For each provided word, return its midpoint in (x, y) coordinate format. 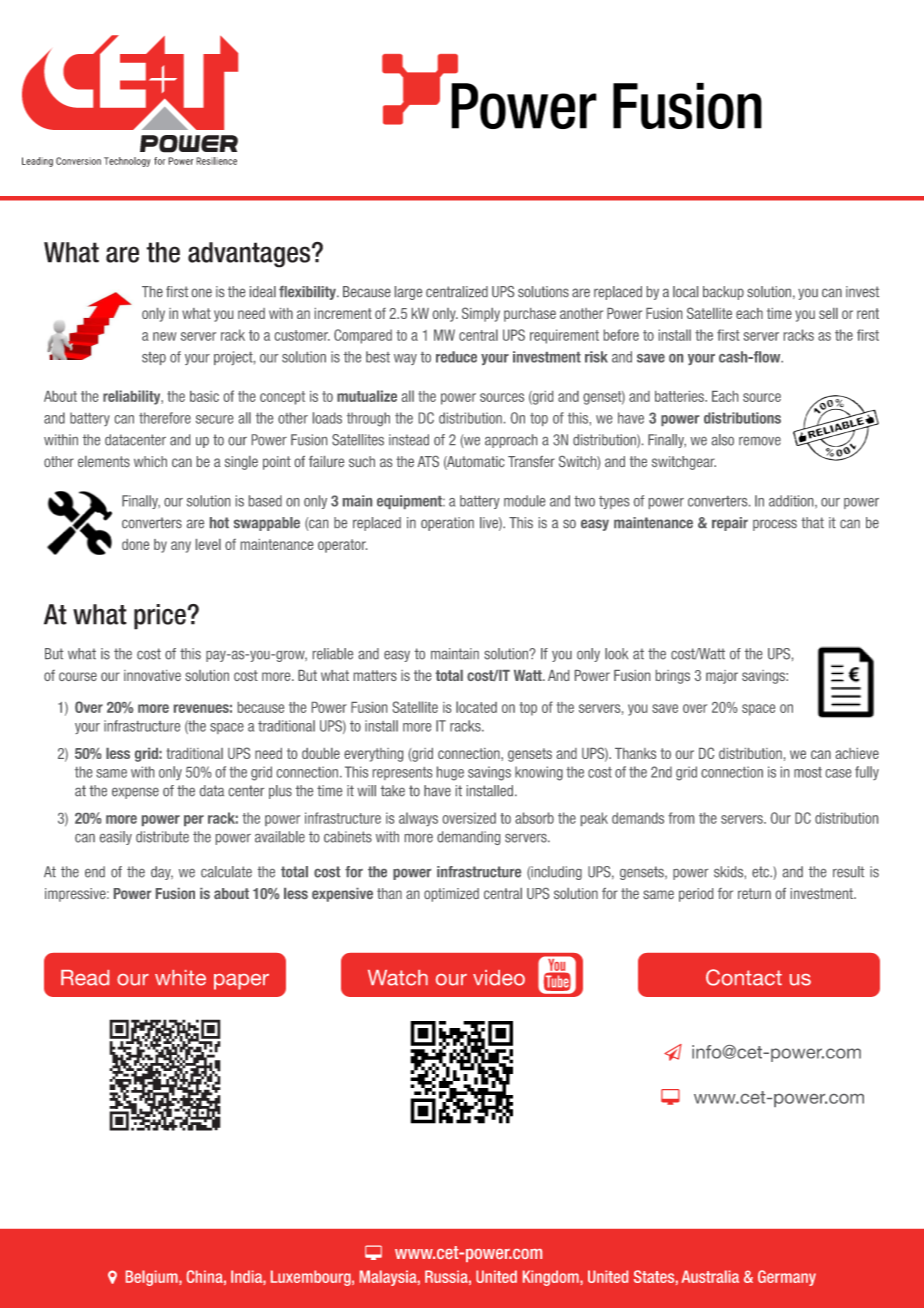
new (164, 336)
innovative (152, 675)
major (722, 677)
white (180, 978)
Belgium (153, 1278)
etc (761, 872)
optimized (451, 895)
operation (447, 524)
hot (219, 522)
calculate (226, 872)
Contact (744, 977)
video (499, 978)
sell (828, 313)
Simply (481, 314)
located (476, 707)
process (775, 525)
